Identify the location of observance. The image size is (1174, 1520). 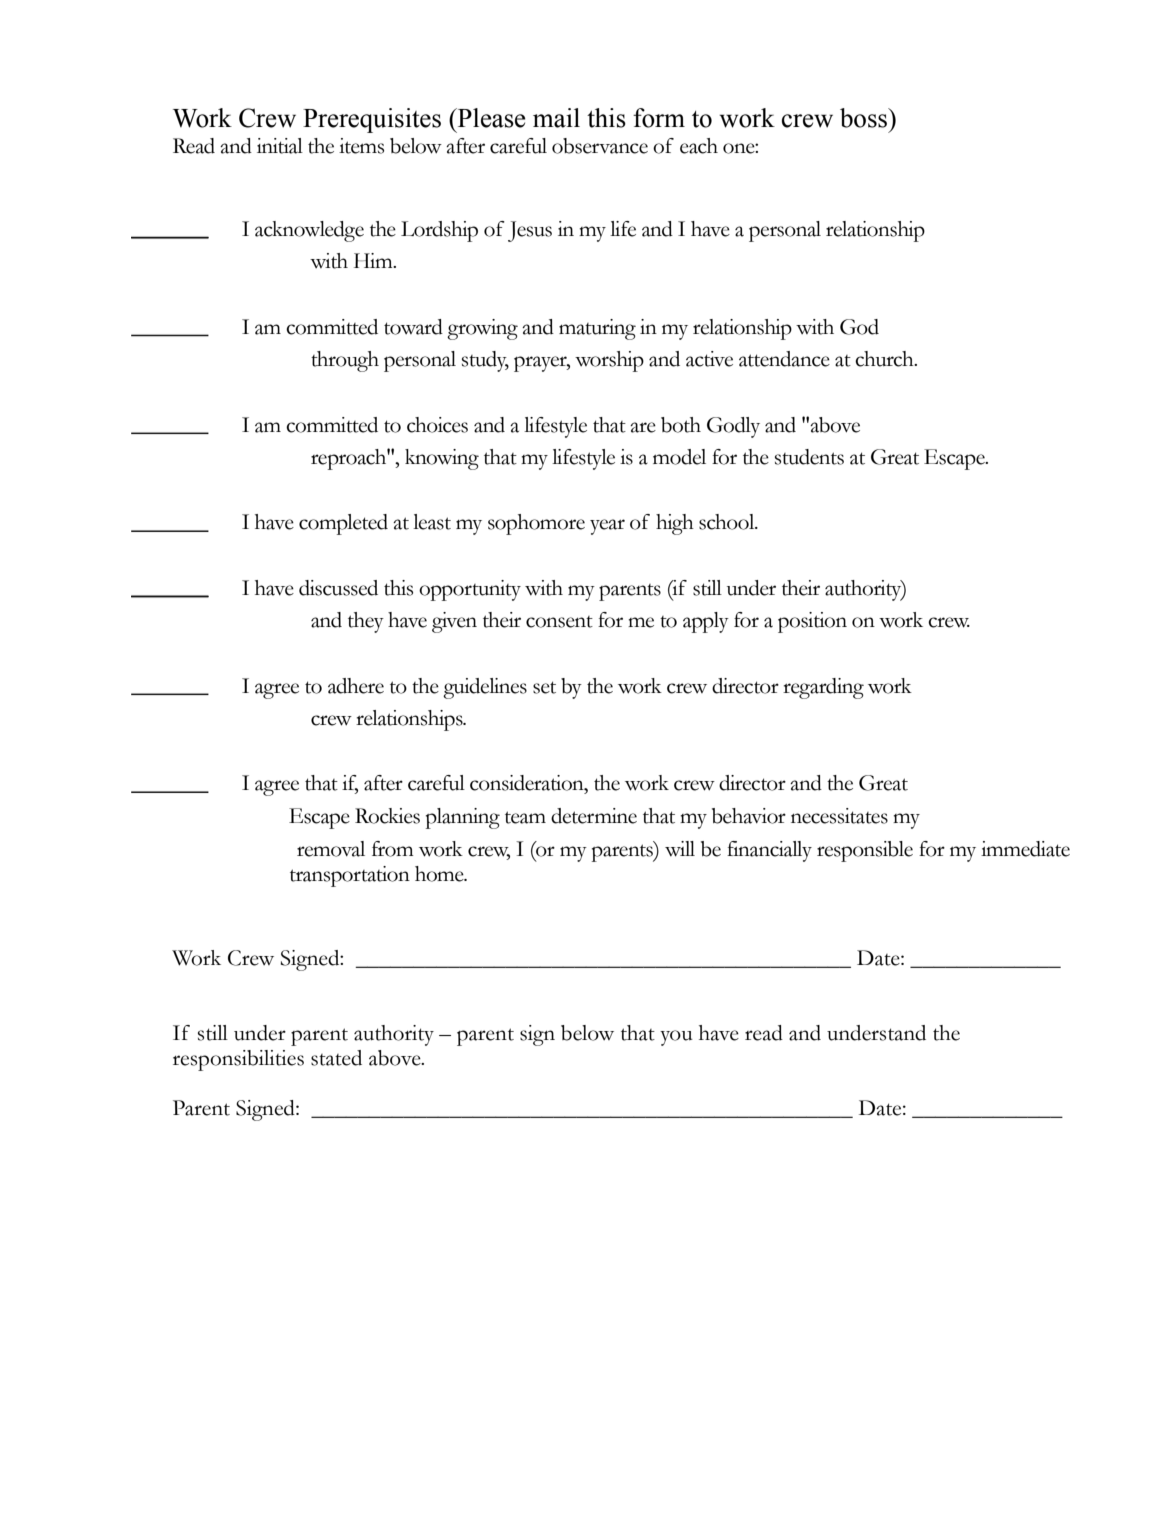
(600, 146).
